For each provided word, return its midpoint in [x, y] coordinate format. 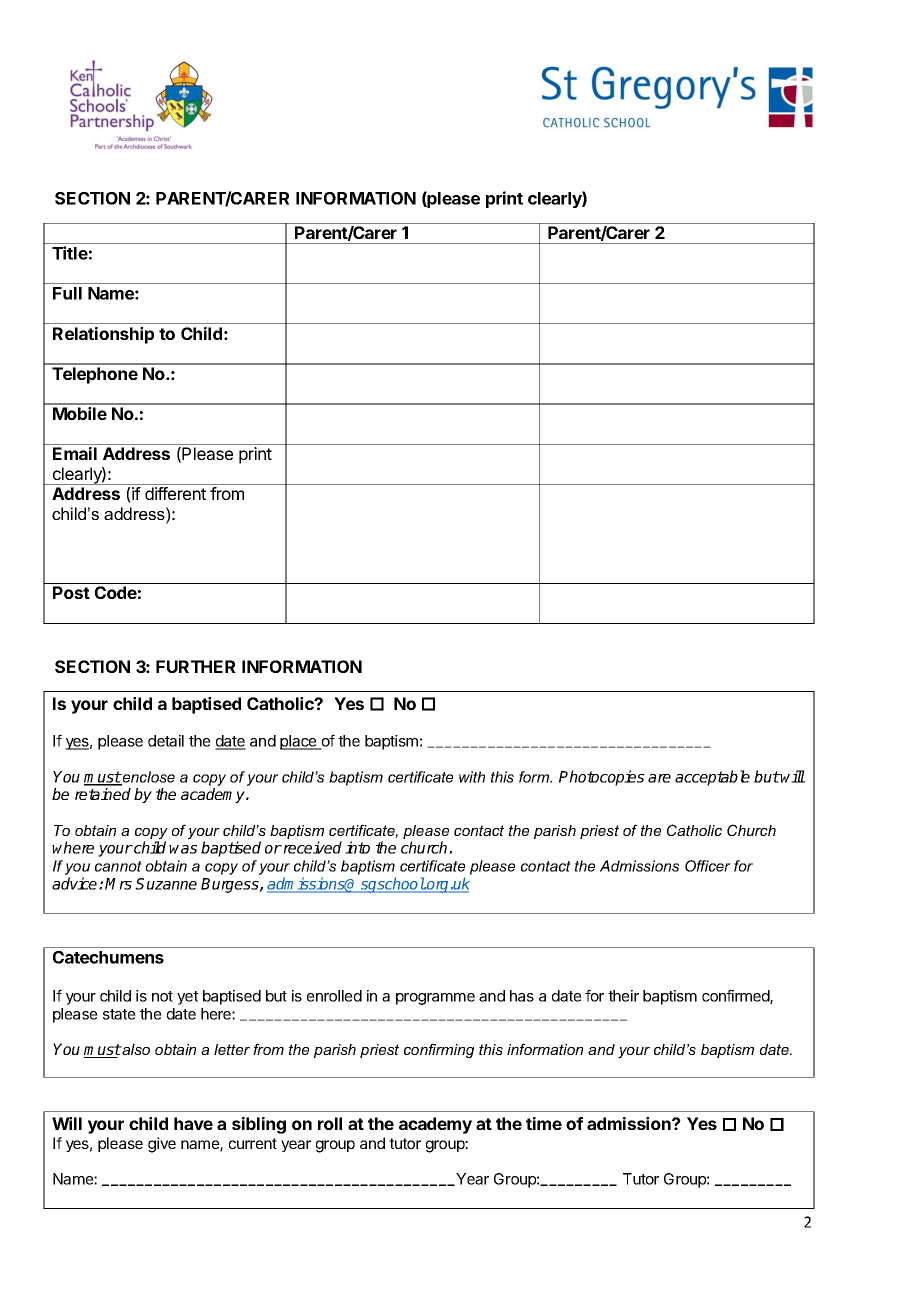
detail [166, 741]
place [299, 742]
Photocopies [601, 778]
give [162, 1145]
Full [67, 293]
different [175, 493]
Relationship [103, 335]
